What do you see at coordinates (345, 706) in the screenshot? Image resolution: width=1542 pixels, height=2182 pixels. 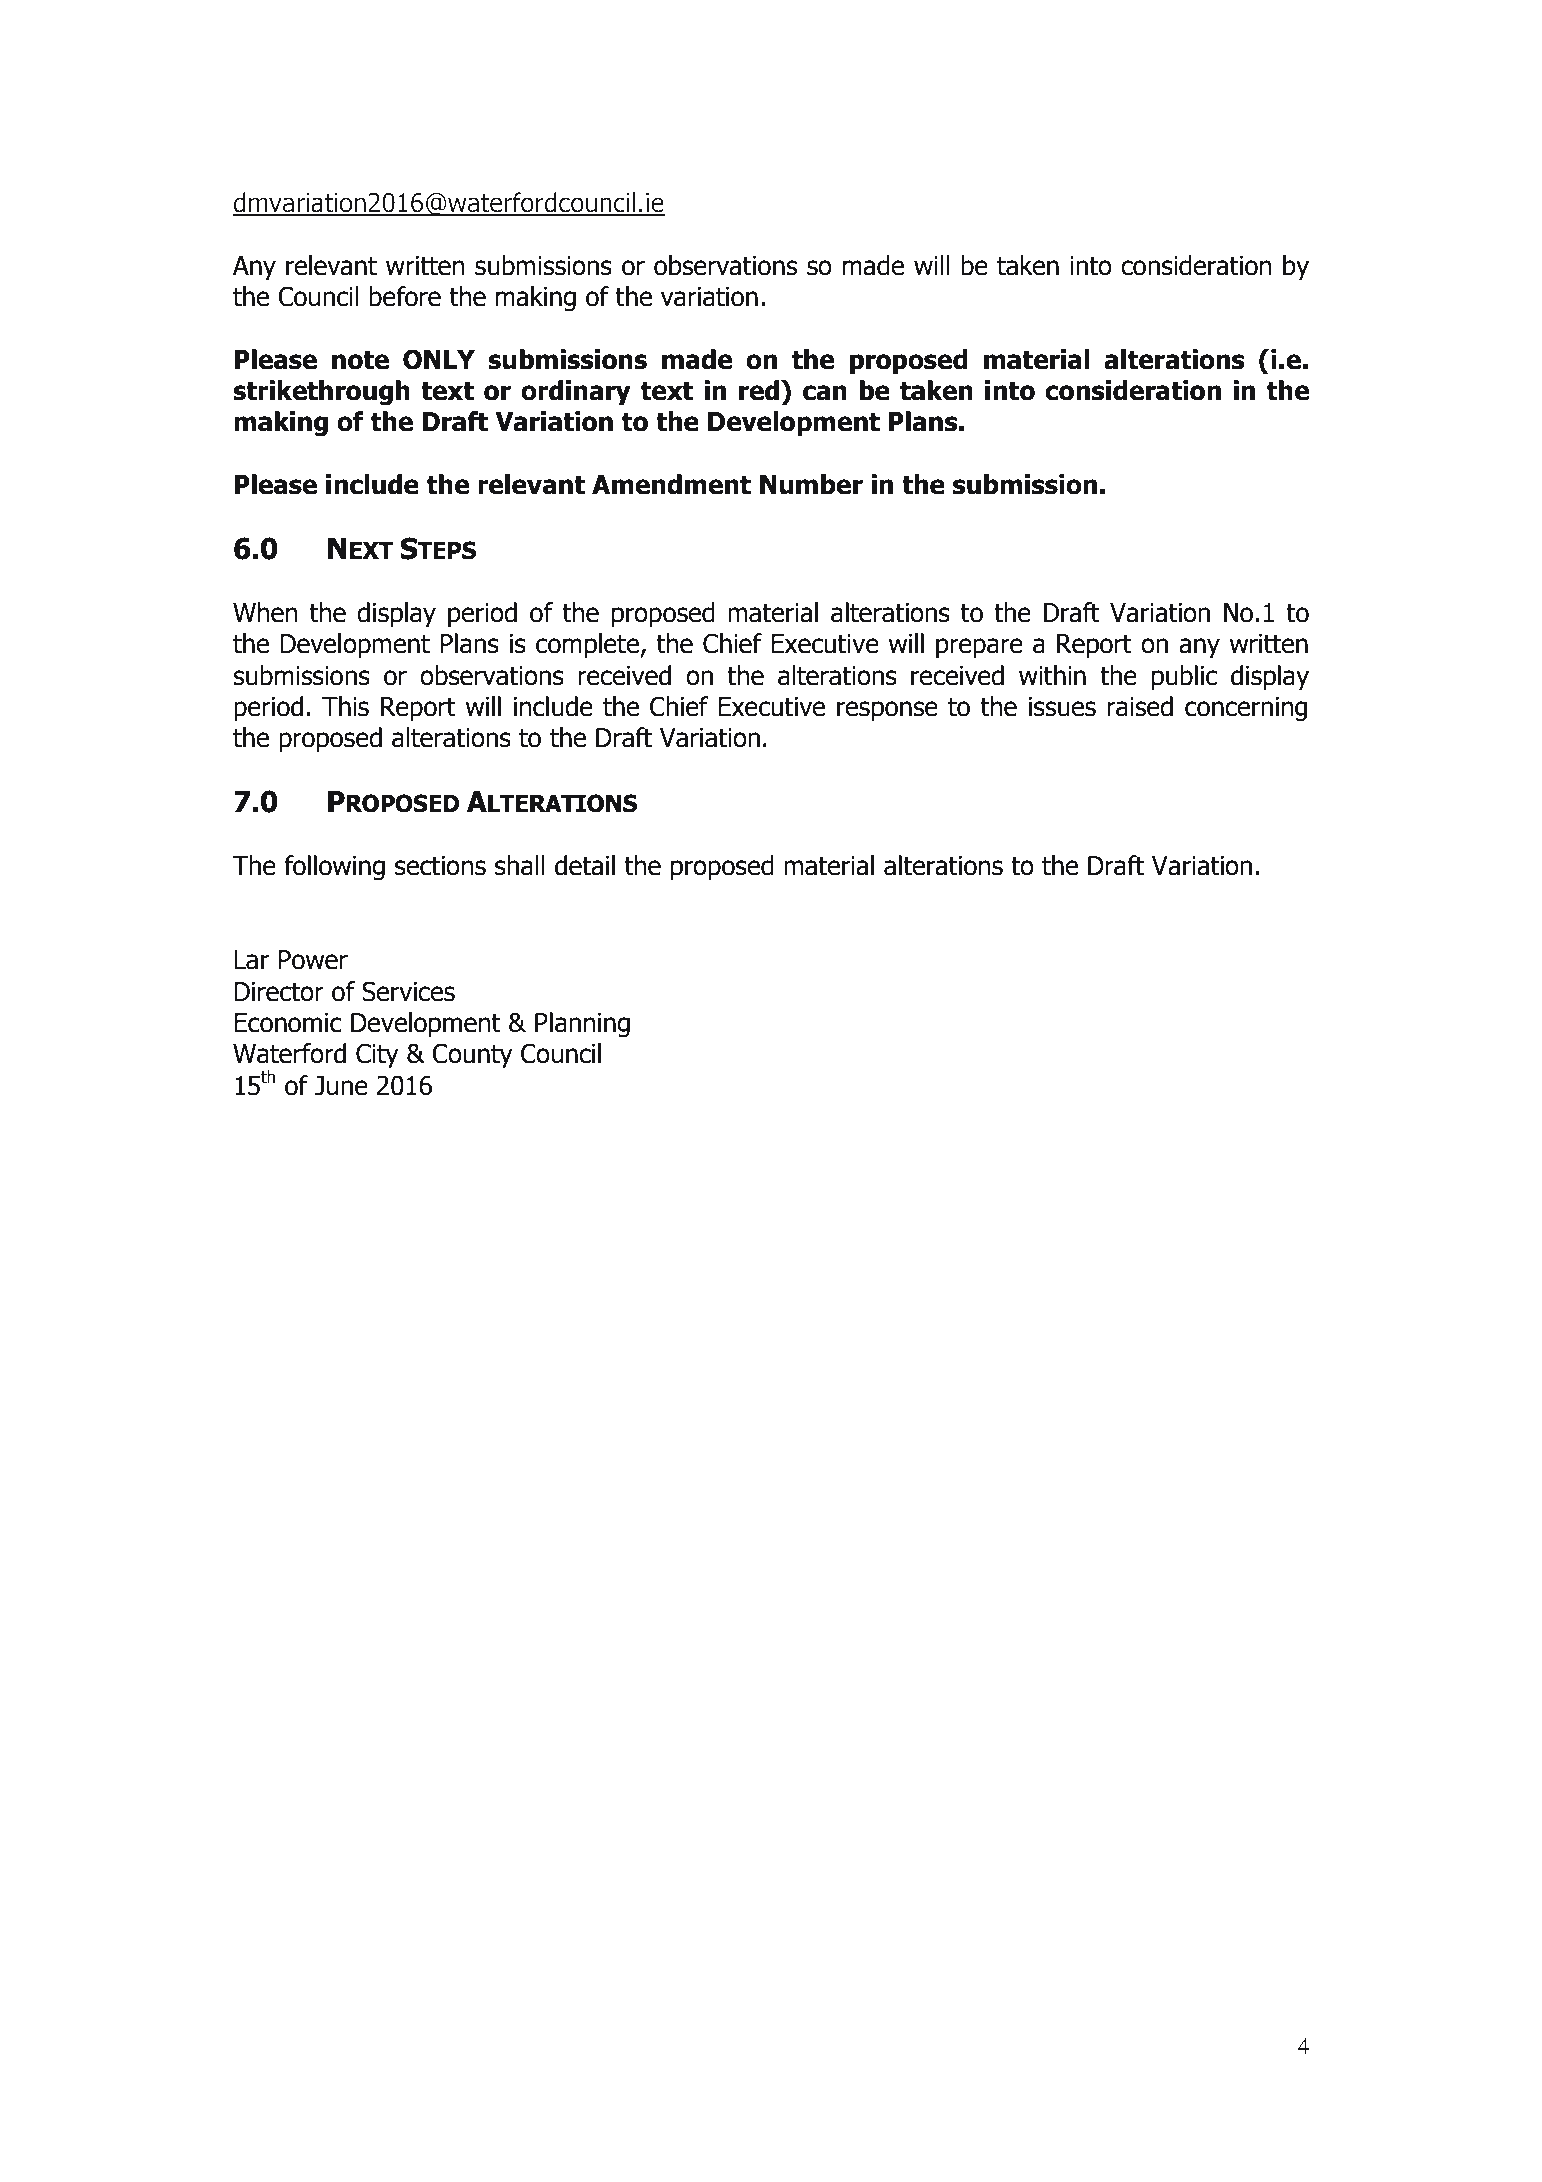 I see `This` at bounding box center [345, 706].
